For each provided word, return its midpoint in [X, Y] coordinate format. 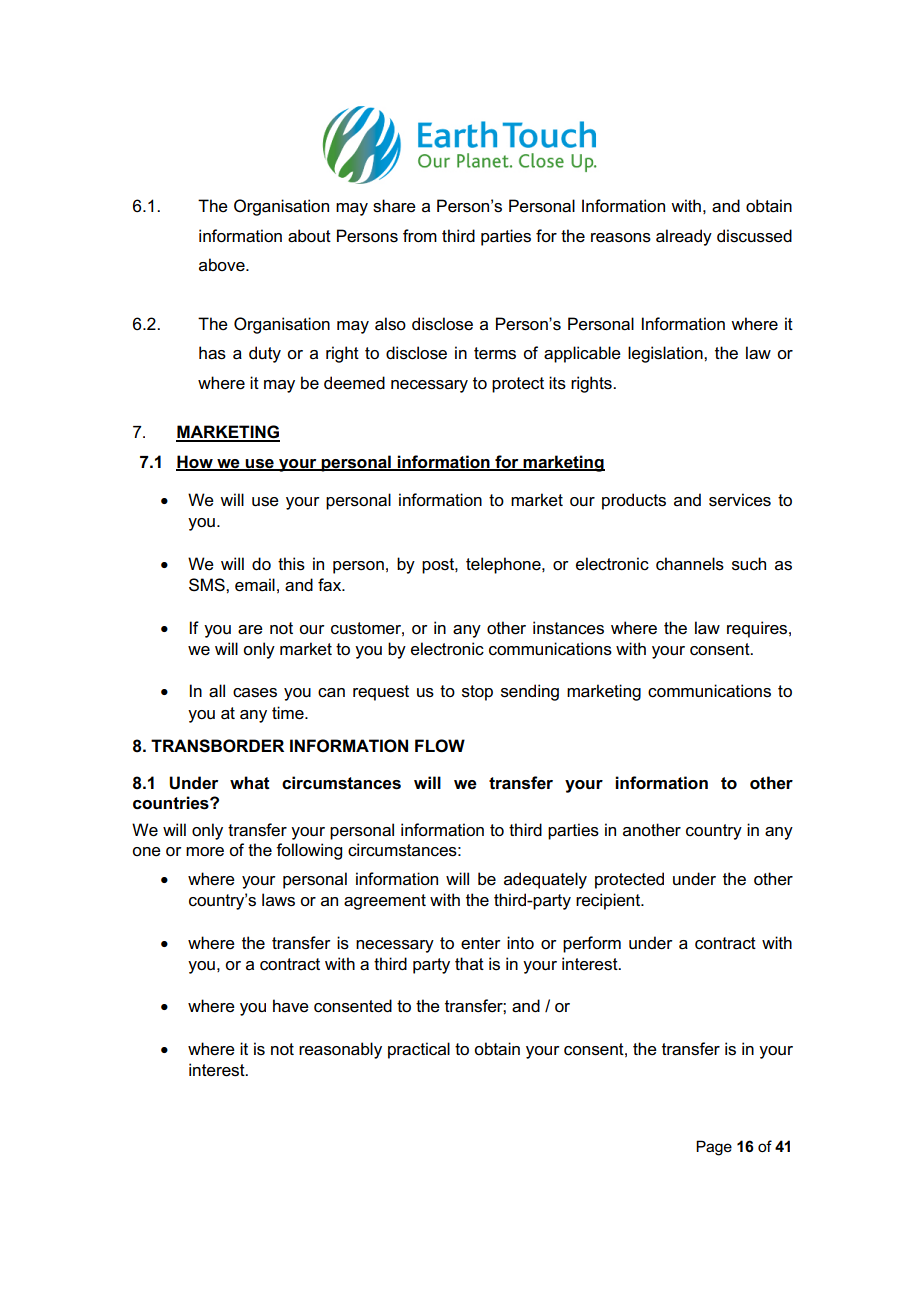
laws [278, 900]
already [684, 237]
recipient [609, 901]
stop [477, 693]
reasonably [340, 1050]
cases [255, 693]
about [309, 236]
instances [568, 628]
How [195, 462]
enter [481, 943]
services [740, 500]
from [420, 236]
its [557, 383]
